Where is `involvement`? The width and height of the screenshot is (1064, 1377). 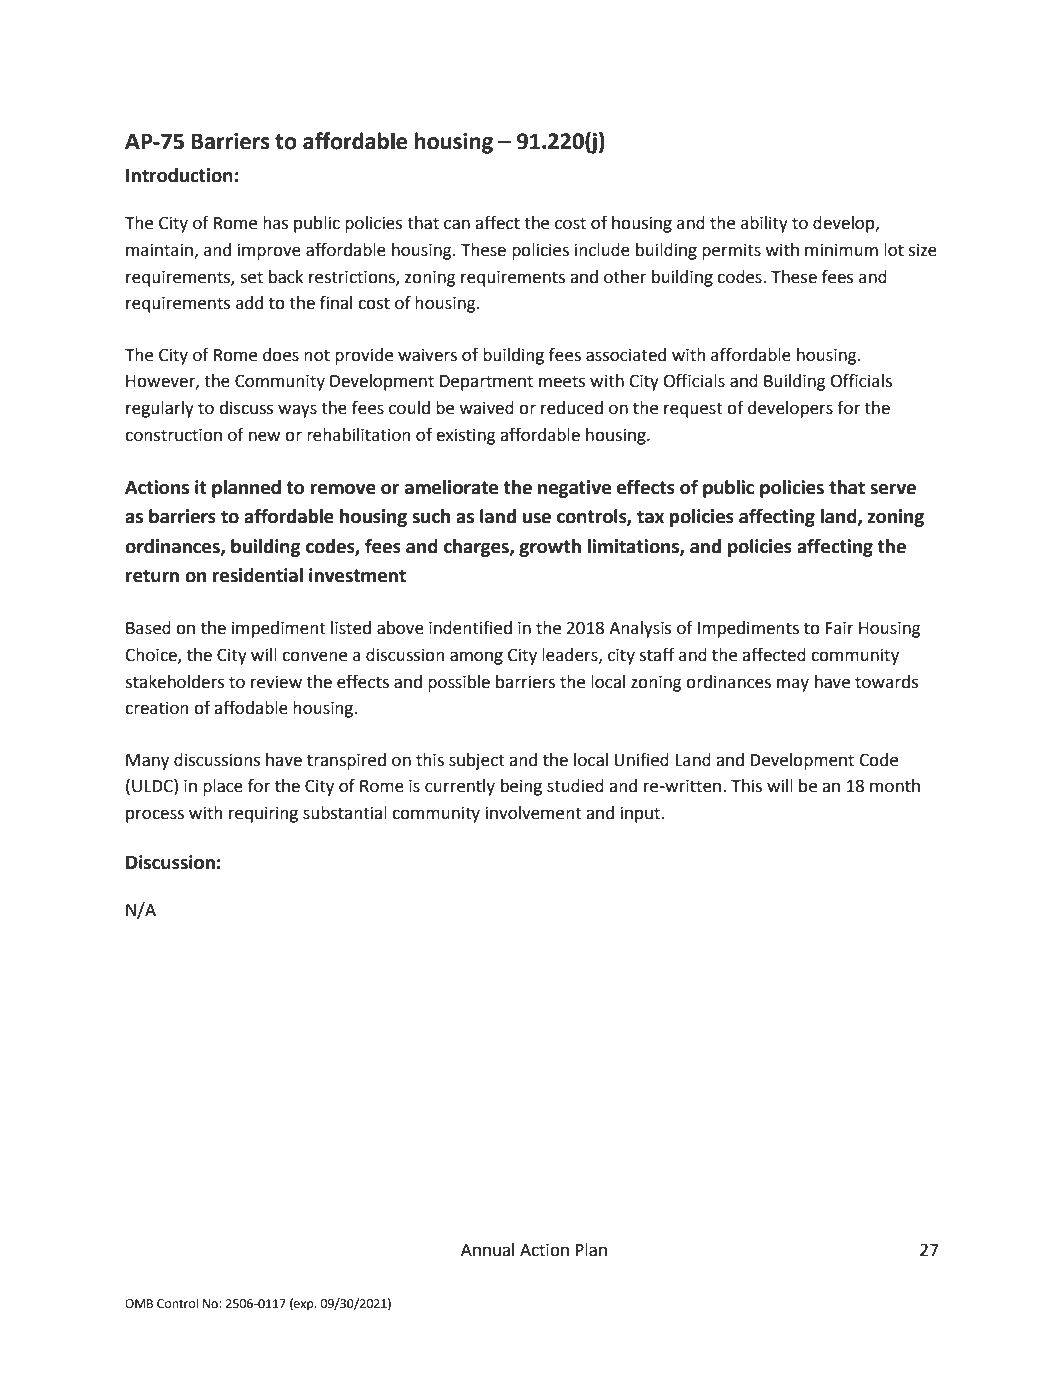
involvement is located at coordinates (534, 813).
